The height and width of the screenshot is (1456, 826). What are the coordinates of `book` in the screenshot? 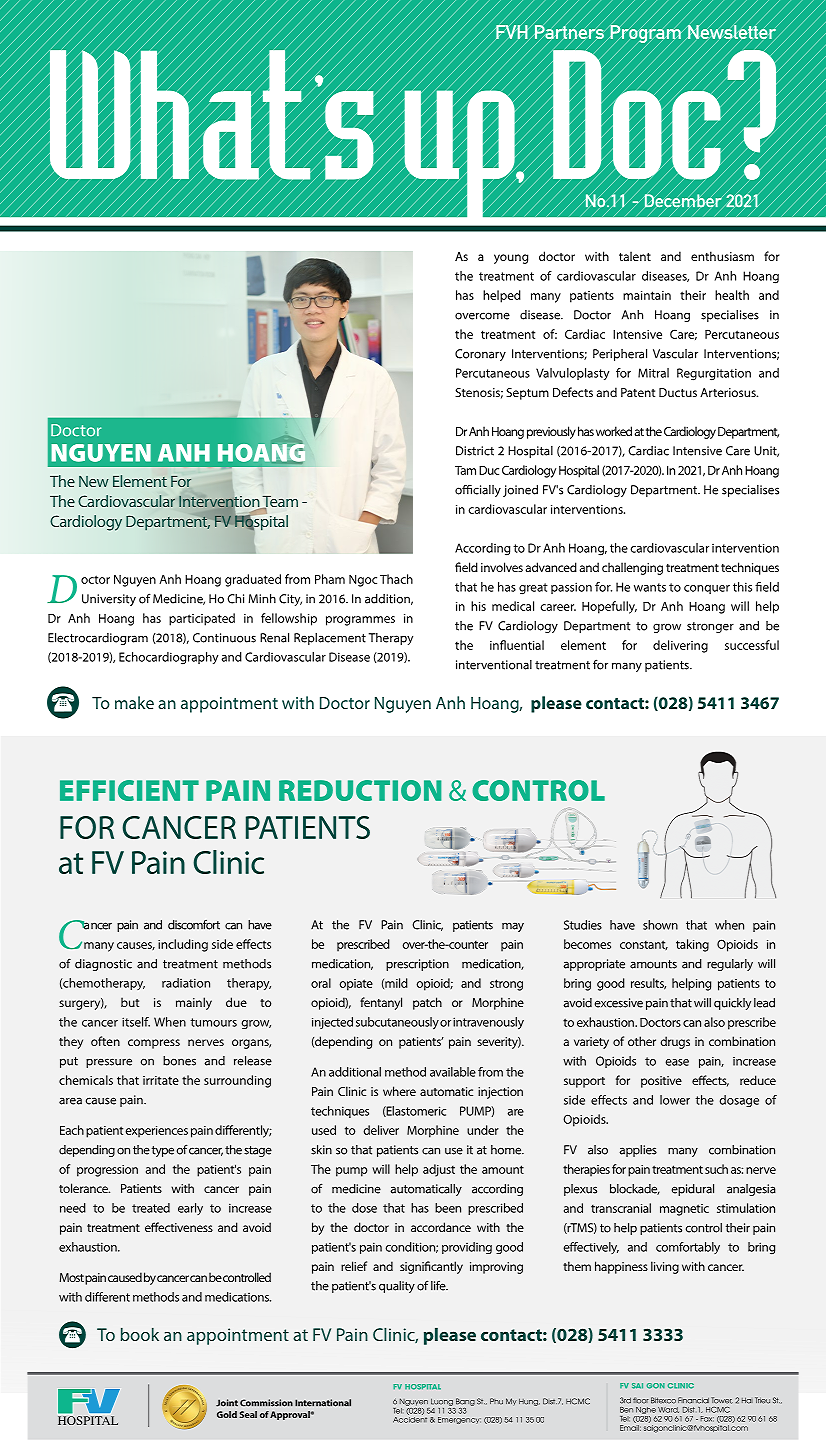 It's located at (140, 1334).
